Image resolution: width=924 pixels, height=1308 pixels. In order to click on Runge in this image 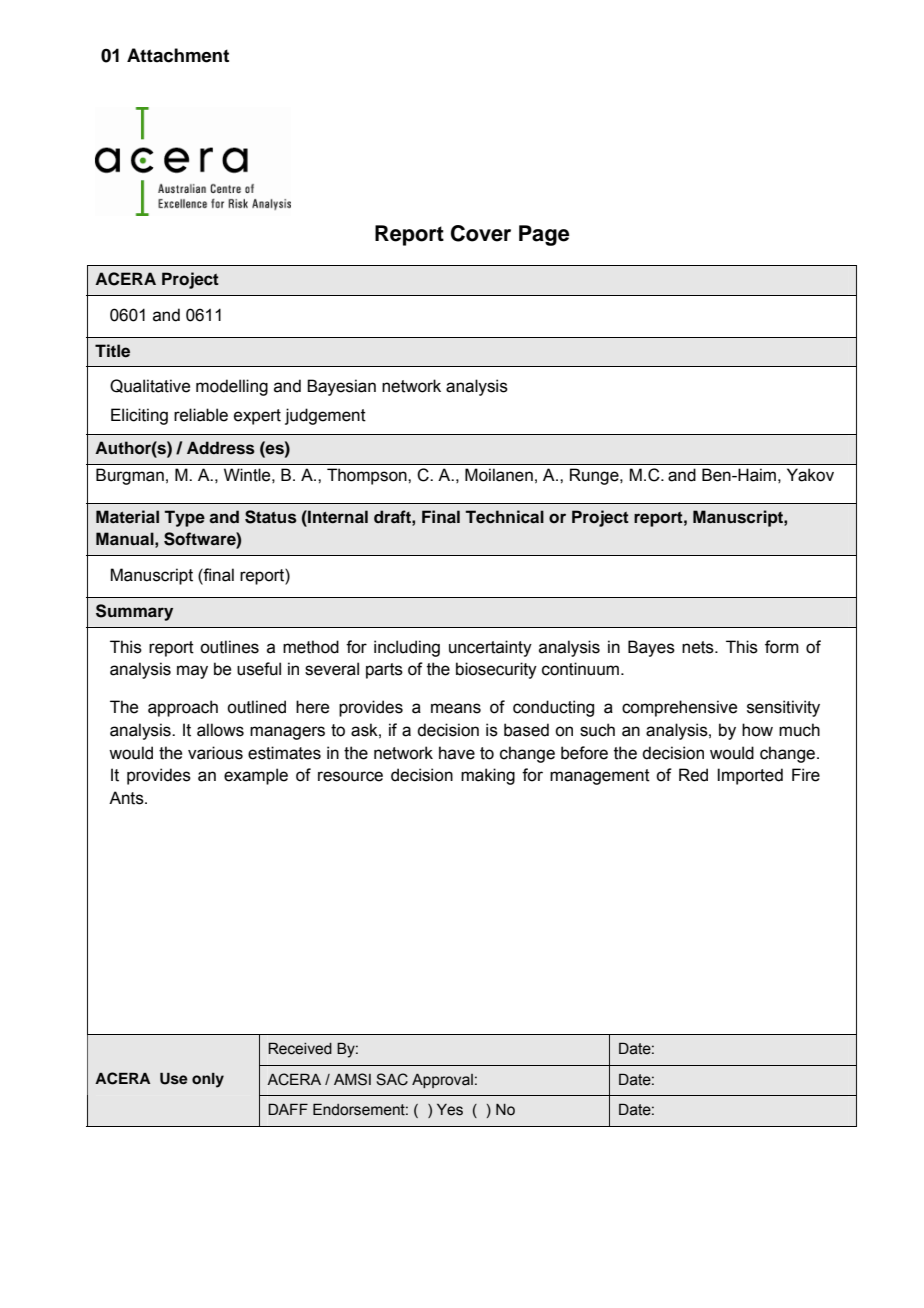, I will do `click(595, 476)`.
